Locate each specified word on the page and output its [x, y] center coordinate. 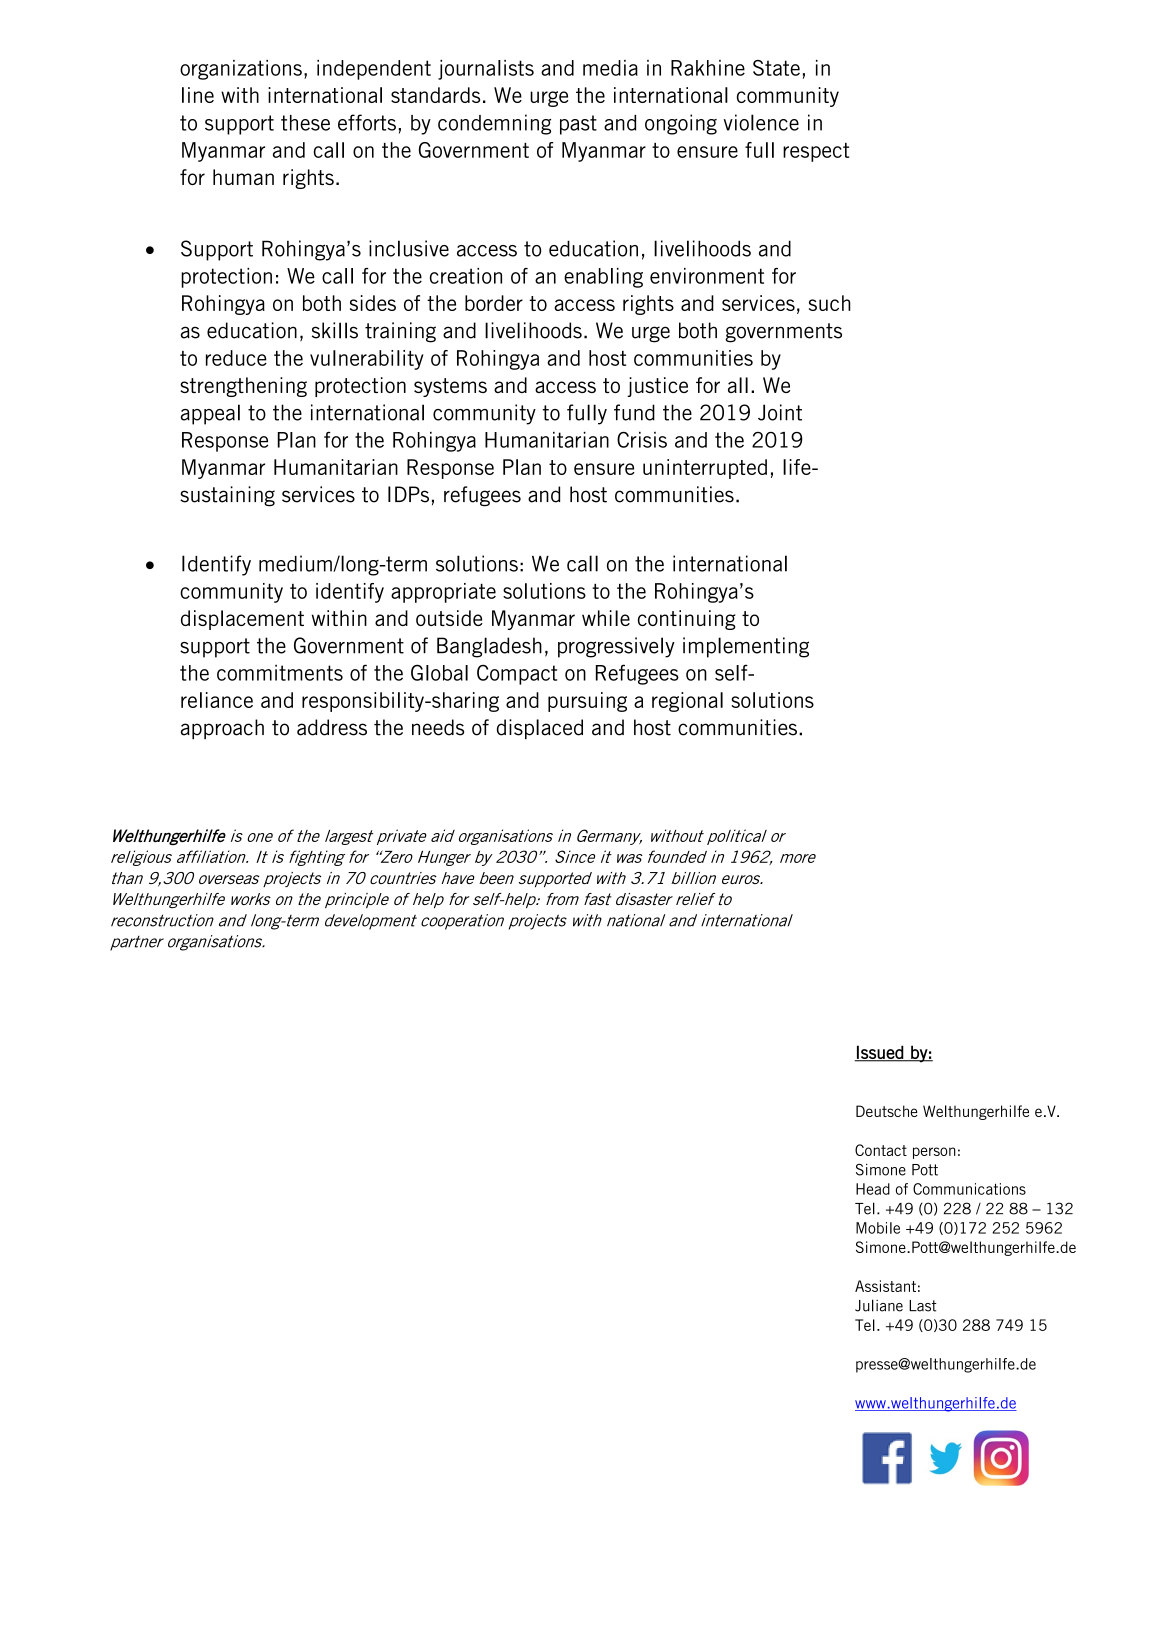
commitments [280, 673]
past [578, 125]
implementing [746, 647]
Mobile [878, 1228]
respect [816, 152]
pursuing [587, 702]
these [305, 123]
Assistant [885, 1286]
